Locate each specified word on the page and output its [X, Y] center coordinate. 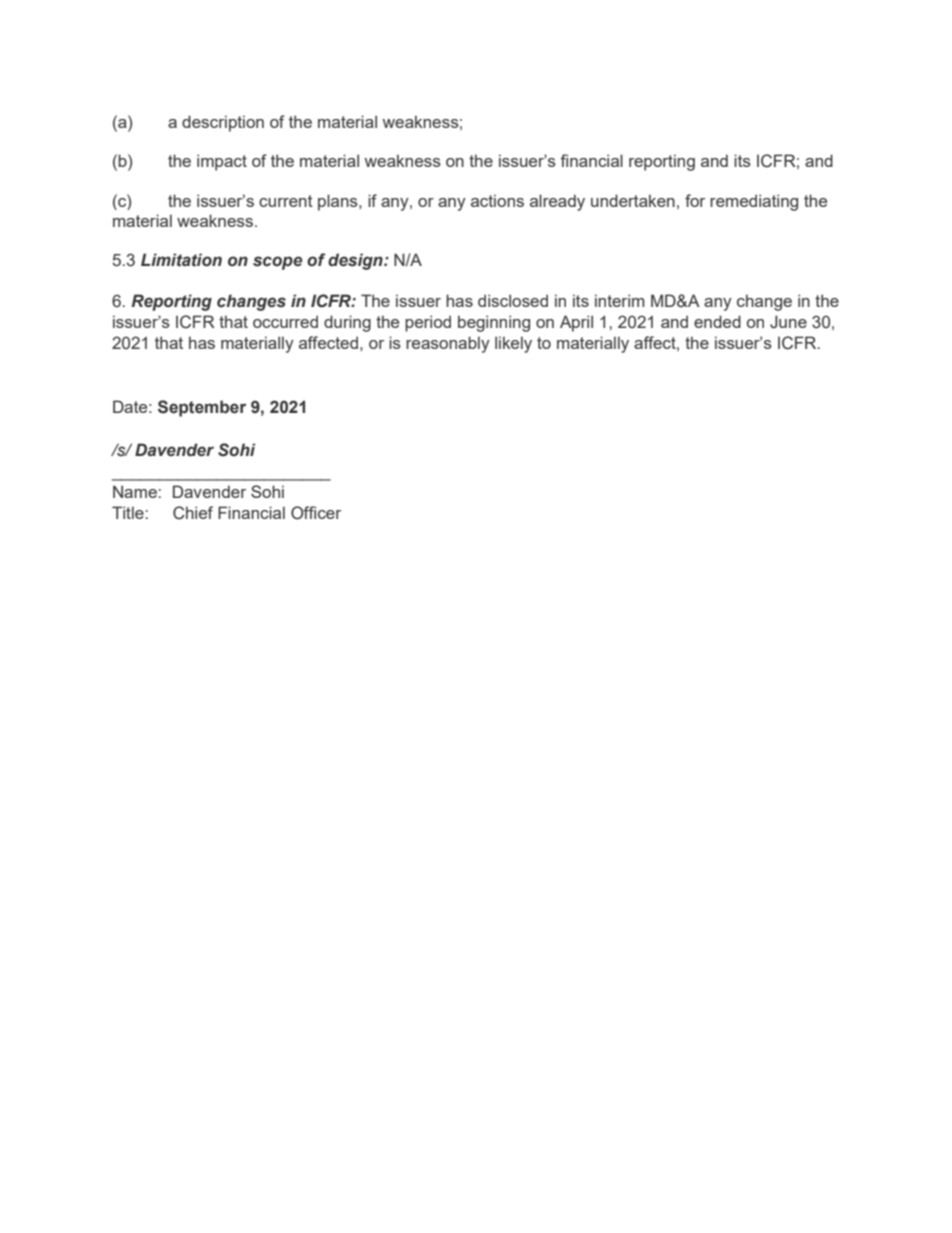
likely [513, 344]
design [356, 261]
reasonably [448, 344]
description [223, 123]
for [695, 200]
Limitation [181, 260]
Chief [193, 513]
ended [717, 321]
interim [619, 300]
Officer [316, 513]
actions [497, 200]
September [202, 408]
